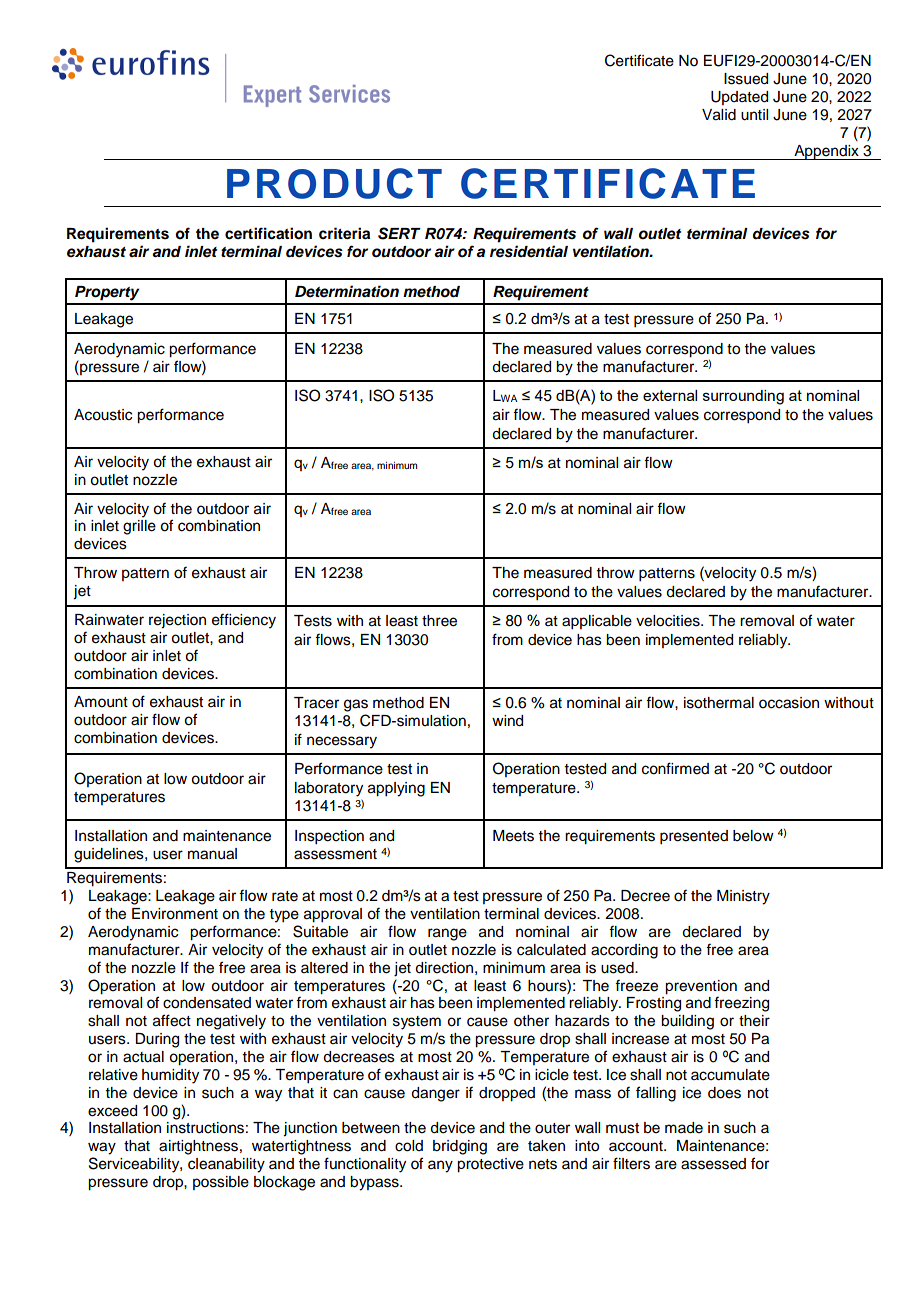 Image resolution: width=924 pixels, height=1308 pixels. I want to click on Amount, so click(101, 702).
